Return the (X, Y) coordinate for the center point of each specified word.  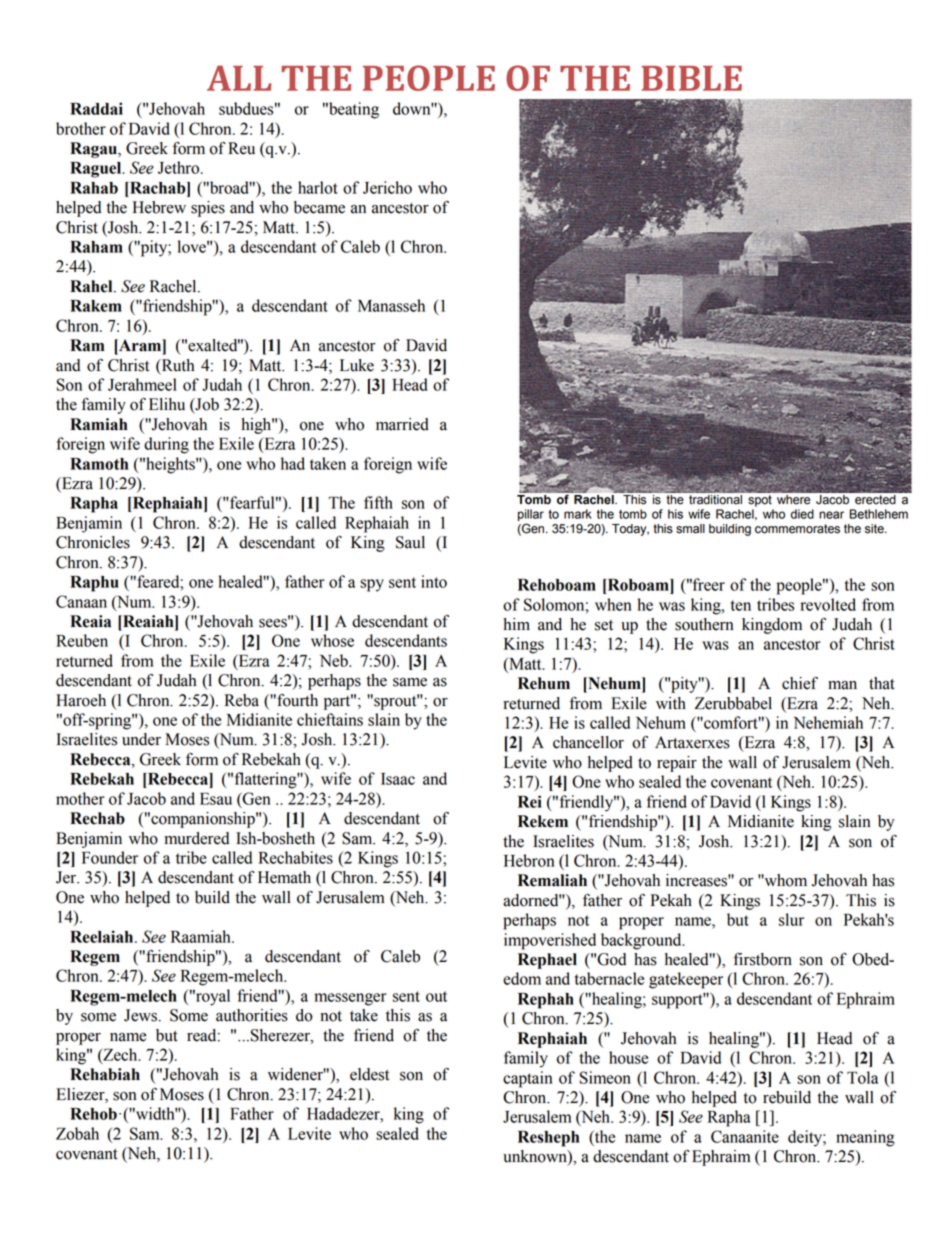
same (410, 682)
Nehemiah (828, 722)
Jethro (180, 167)
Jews (142, 1015)
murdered (196, 838)
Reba (242, 700)
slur (791, 919)
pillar (531, 515)
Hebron (529, 860)
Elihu (167, 404)
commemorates (797, 529)
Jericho (387, 187)
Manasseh (391, 305)
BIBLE (691, 78)
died (802, 514)
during (166, 445)
